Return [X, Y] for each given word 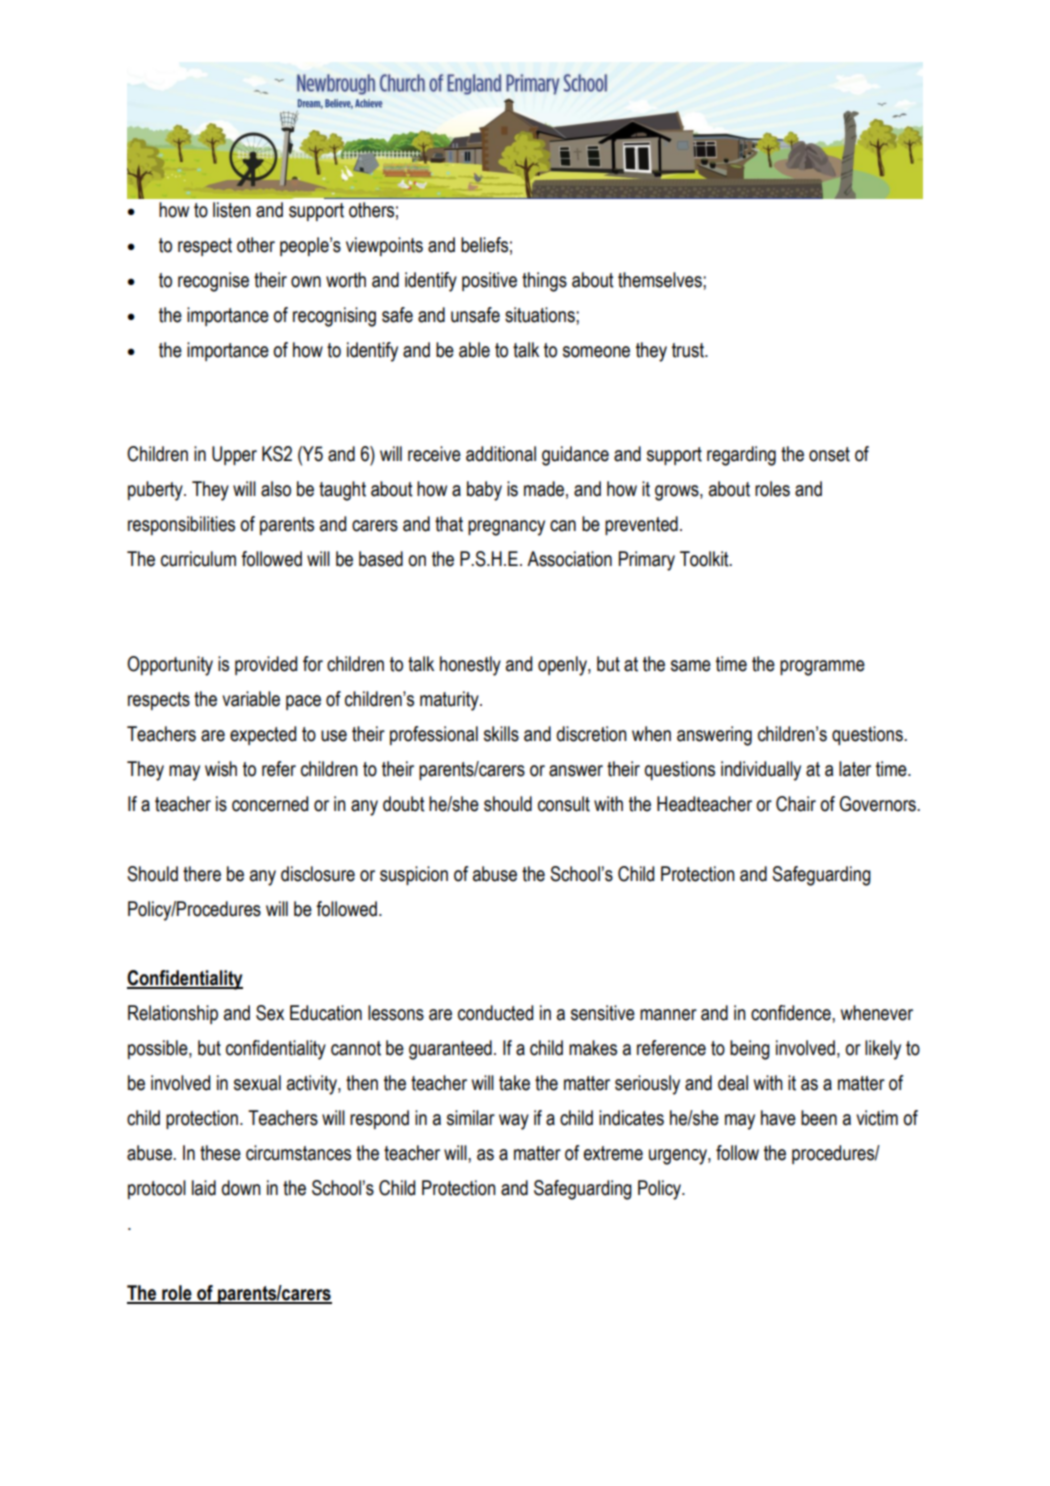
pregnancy [506, 528]
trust [689, 350]
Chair [796, 804]
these [220, 1153]
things [544, 282]
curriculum [198, 559]
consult [564, 804]
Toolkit [705, 559]
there [202, 874]
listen [232, 210]
